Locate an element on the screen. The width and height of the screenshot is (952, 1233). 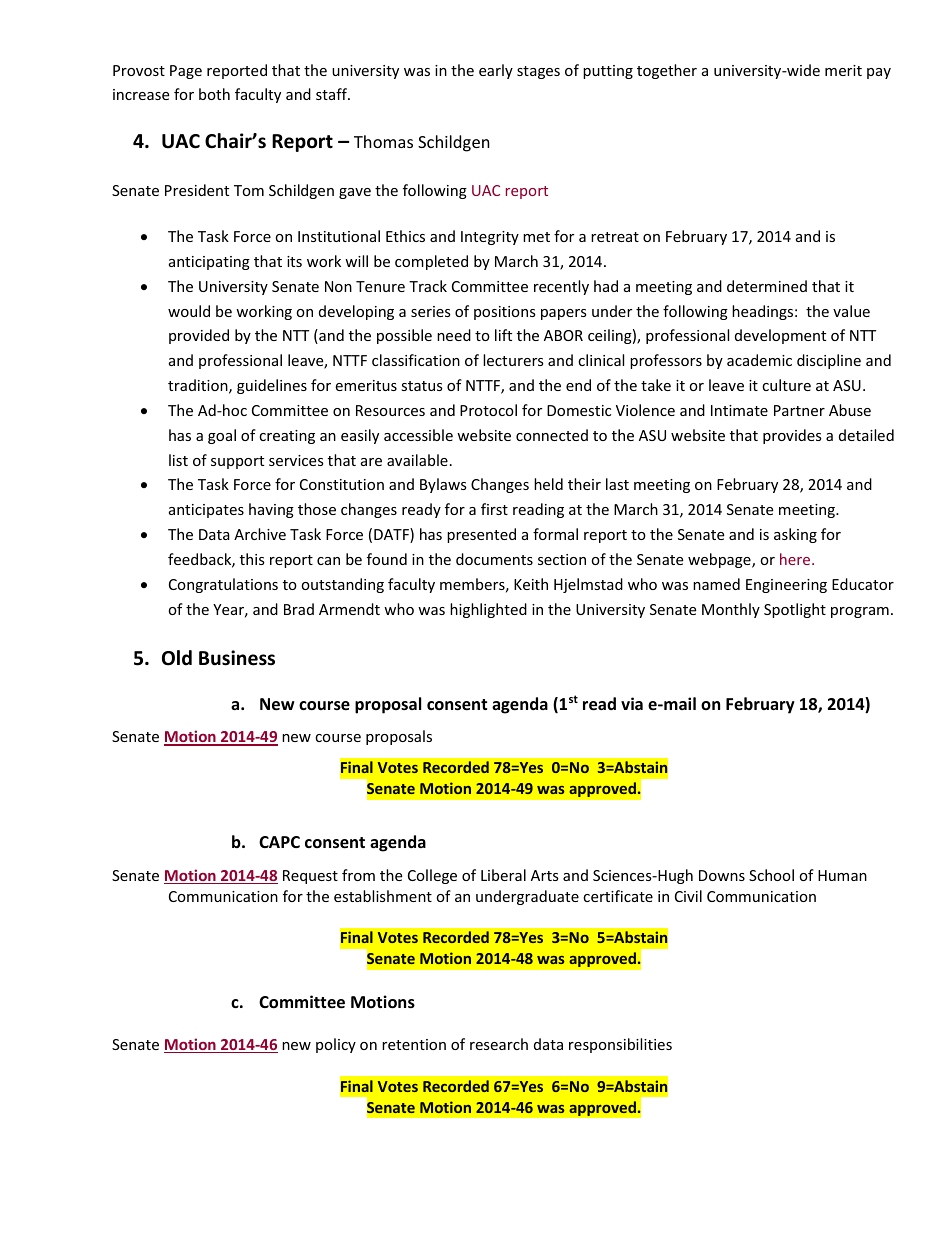
positions is located at coordinates (505, 313).
